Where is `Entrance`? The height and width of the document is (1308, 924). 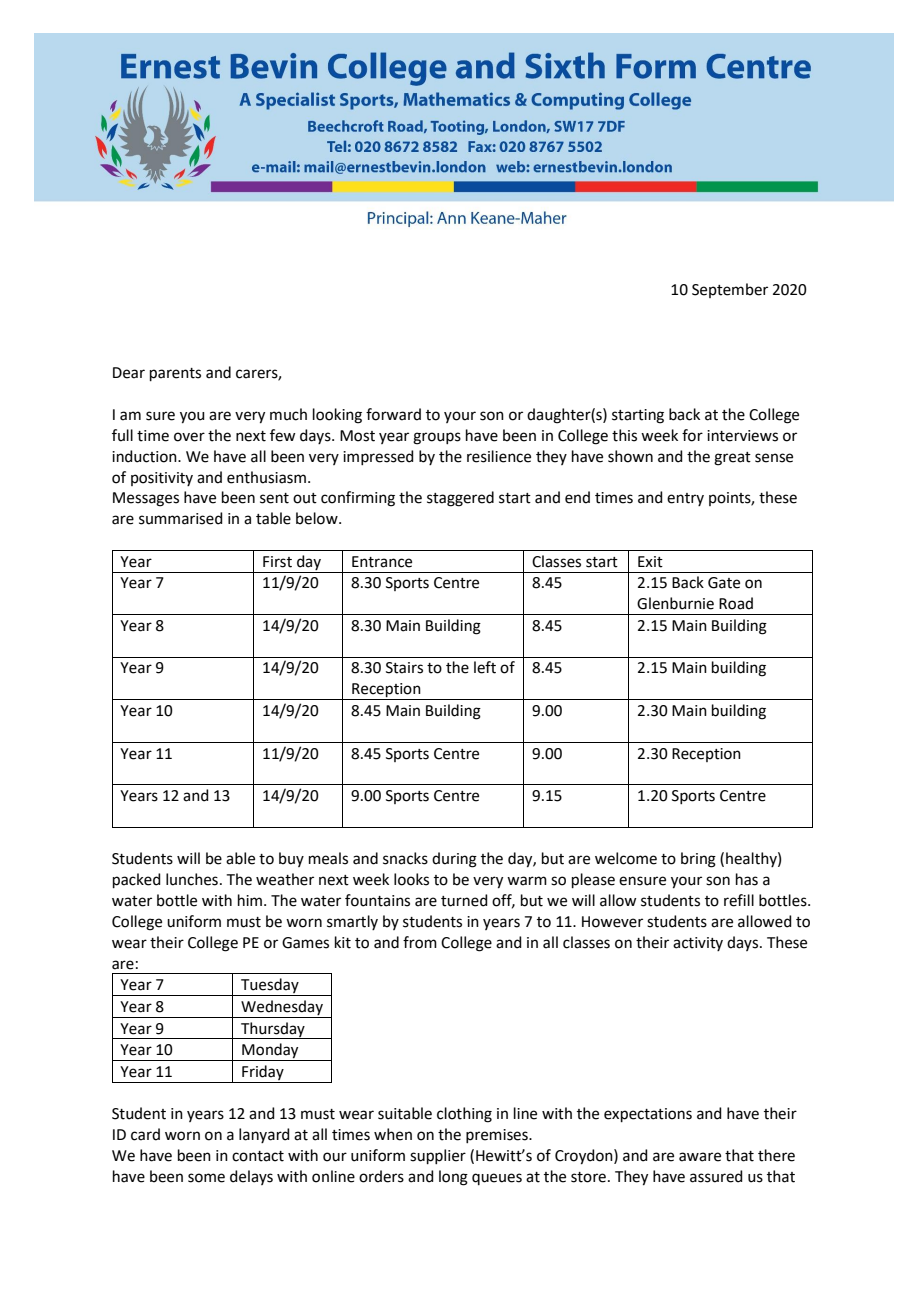
Entrance is located at coordinates (382, 562).
